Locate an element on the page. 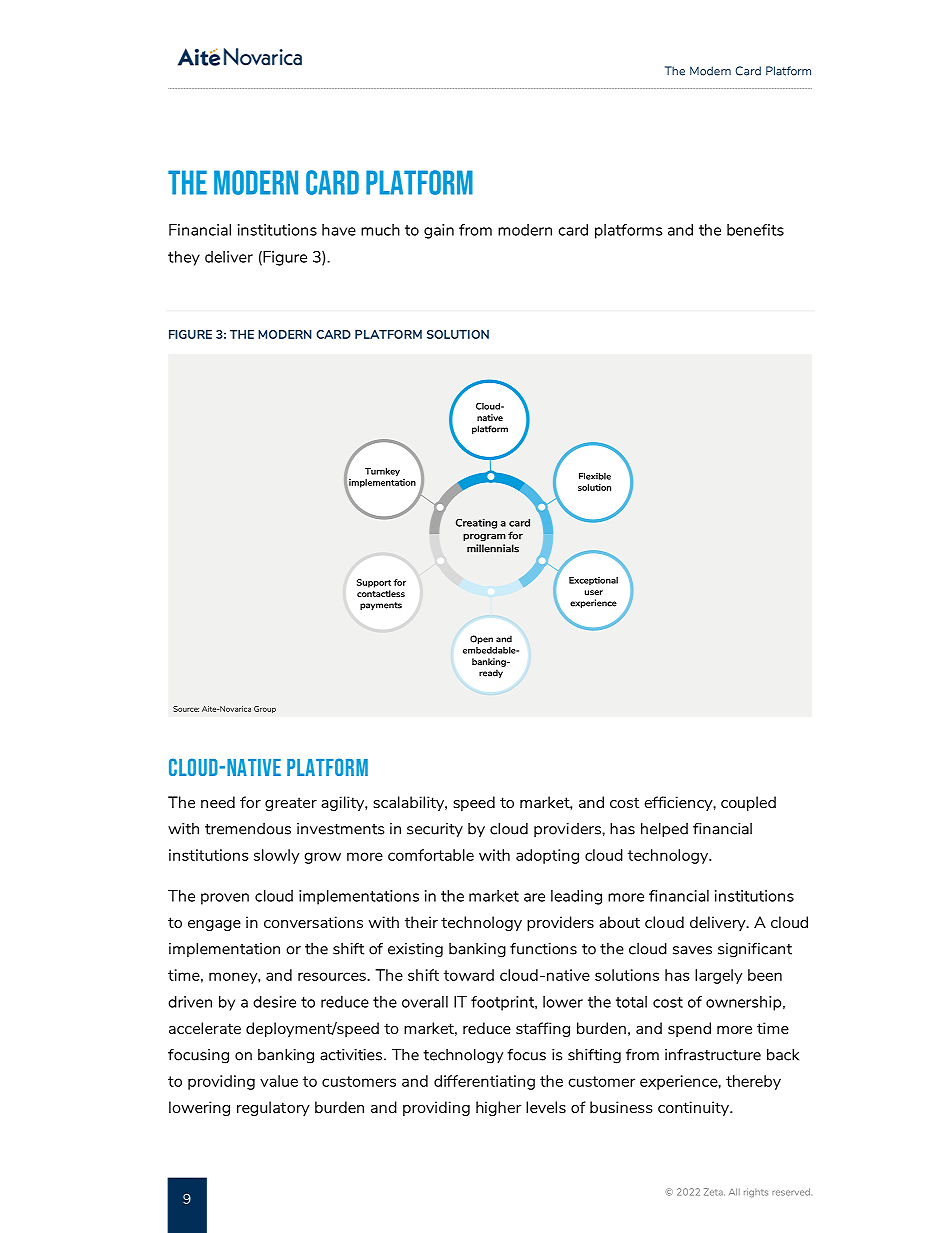  rights is located at coordinates (756, 1192).
